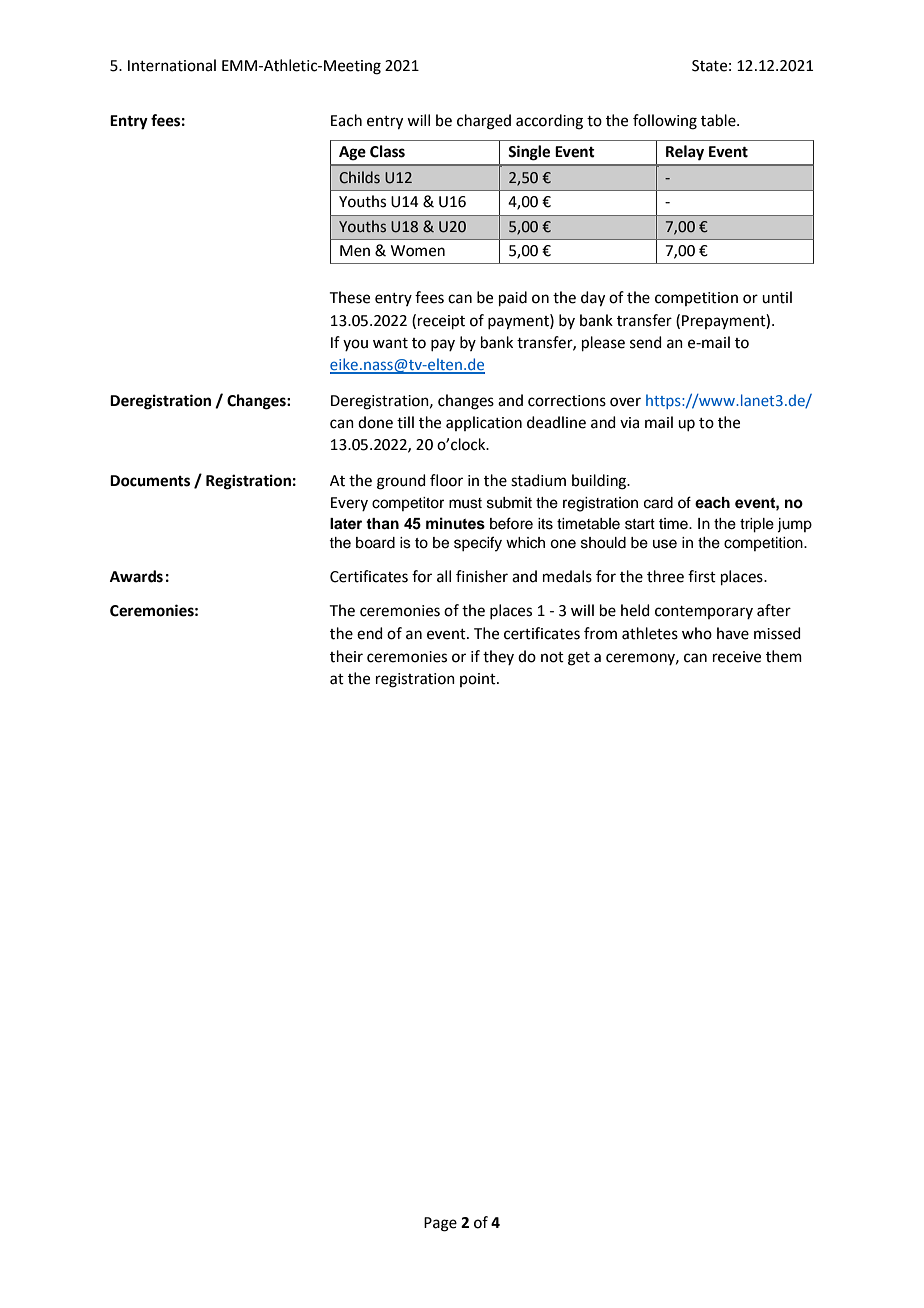 This screenshot has height=1308, width=924. I want to click on them, so click(784, 656).
